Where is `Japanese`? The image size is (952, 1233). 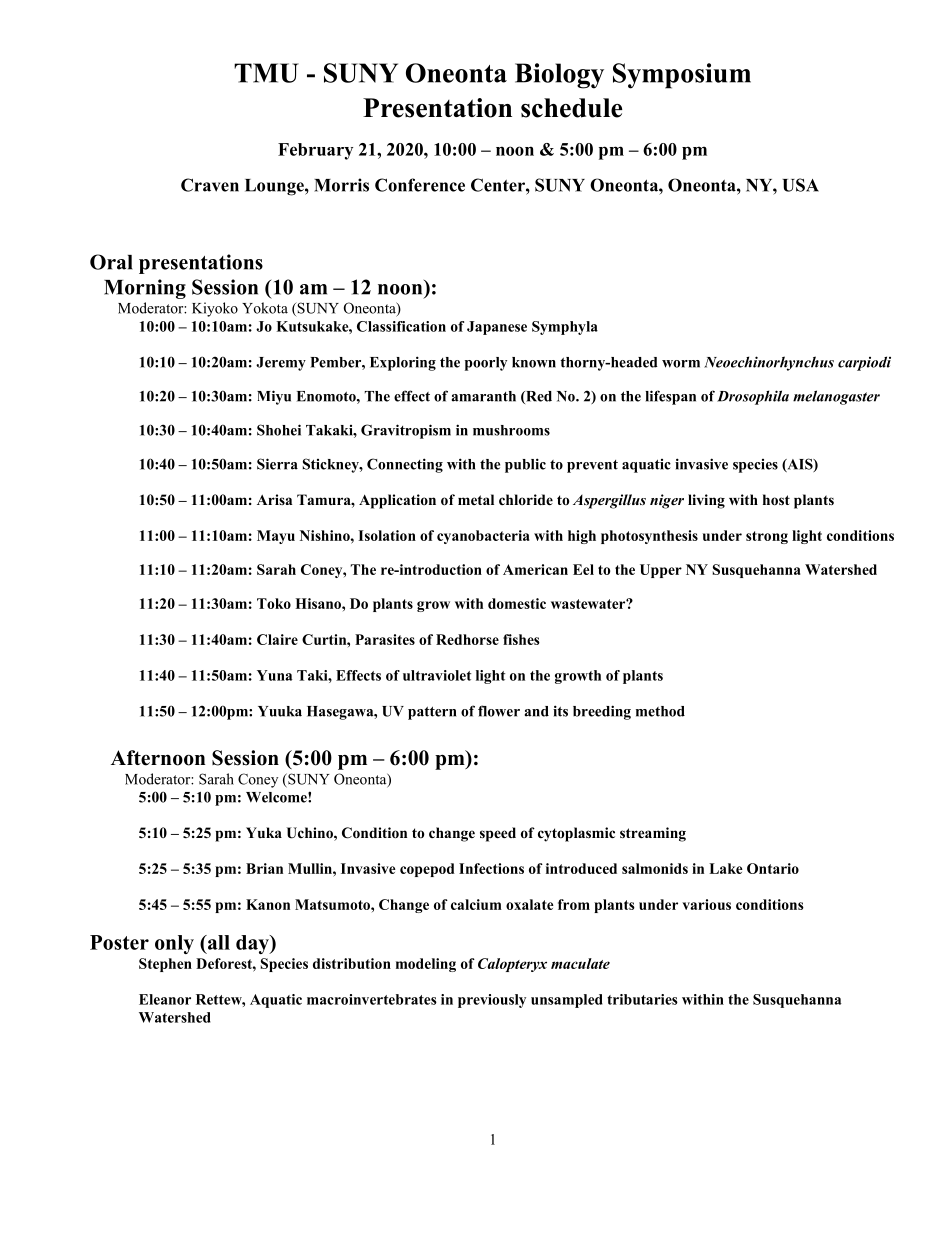
Japanese is located at coordinates (497, 328).
